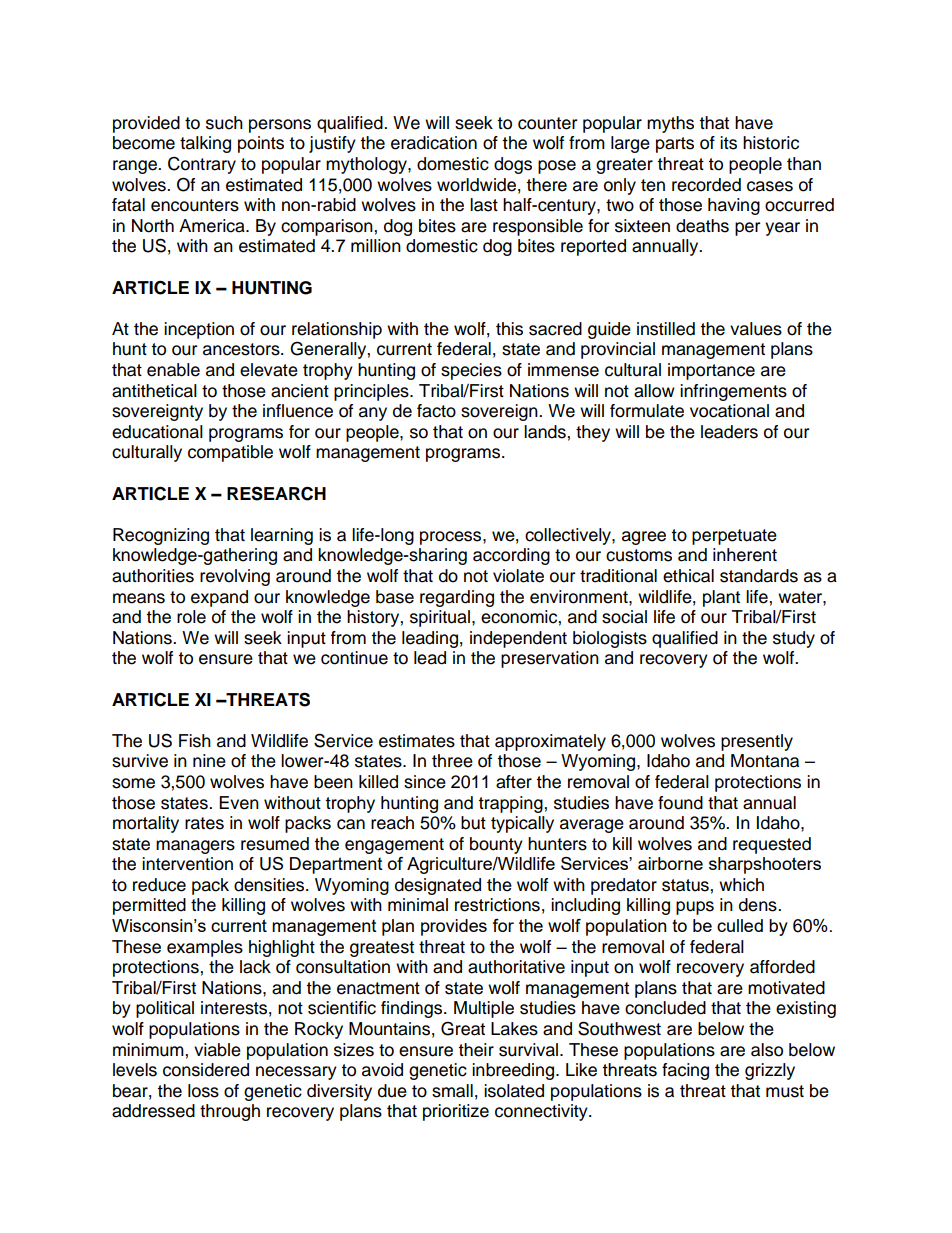 The width and height of the screenshot is (952, 1233). What do you see at coordinates (195, 741) in the screenshot?
I see `Fish` at bounding box center [195, 741].
